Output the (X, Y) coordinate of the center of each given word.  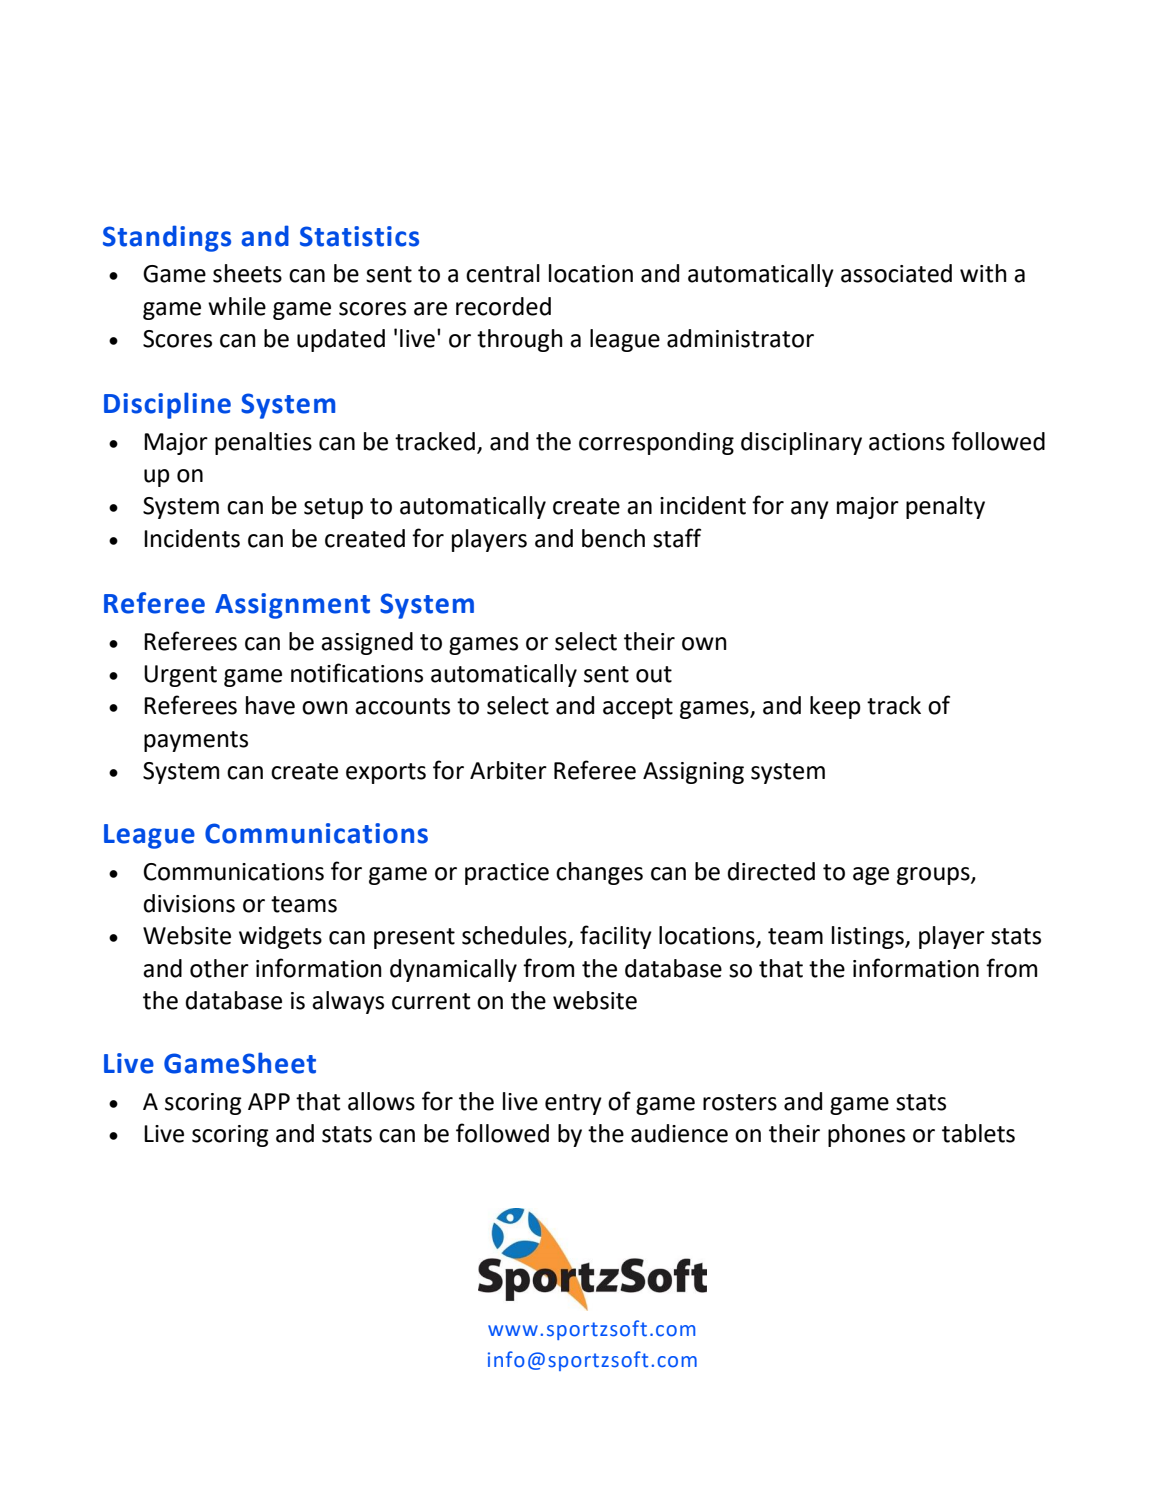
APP (269, 1101)
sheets (247, 273)
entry (573, 1104)
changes (599, 873)
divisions (189, 903)
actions (907, 442)
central (503, 273)
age (871, 876)
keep (835, 707)
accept (638, 708)
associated (896, 273)
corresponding (656, 443)
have (270, 705)
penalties (263, 443)
